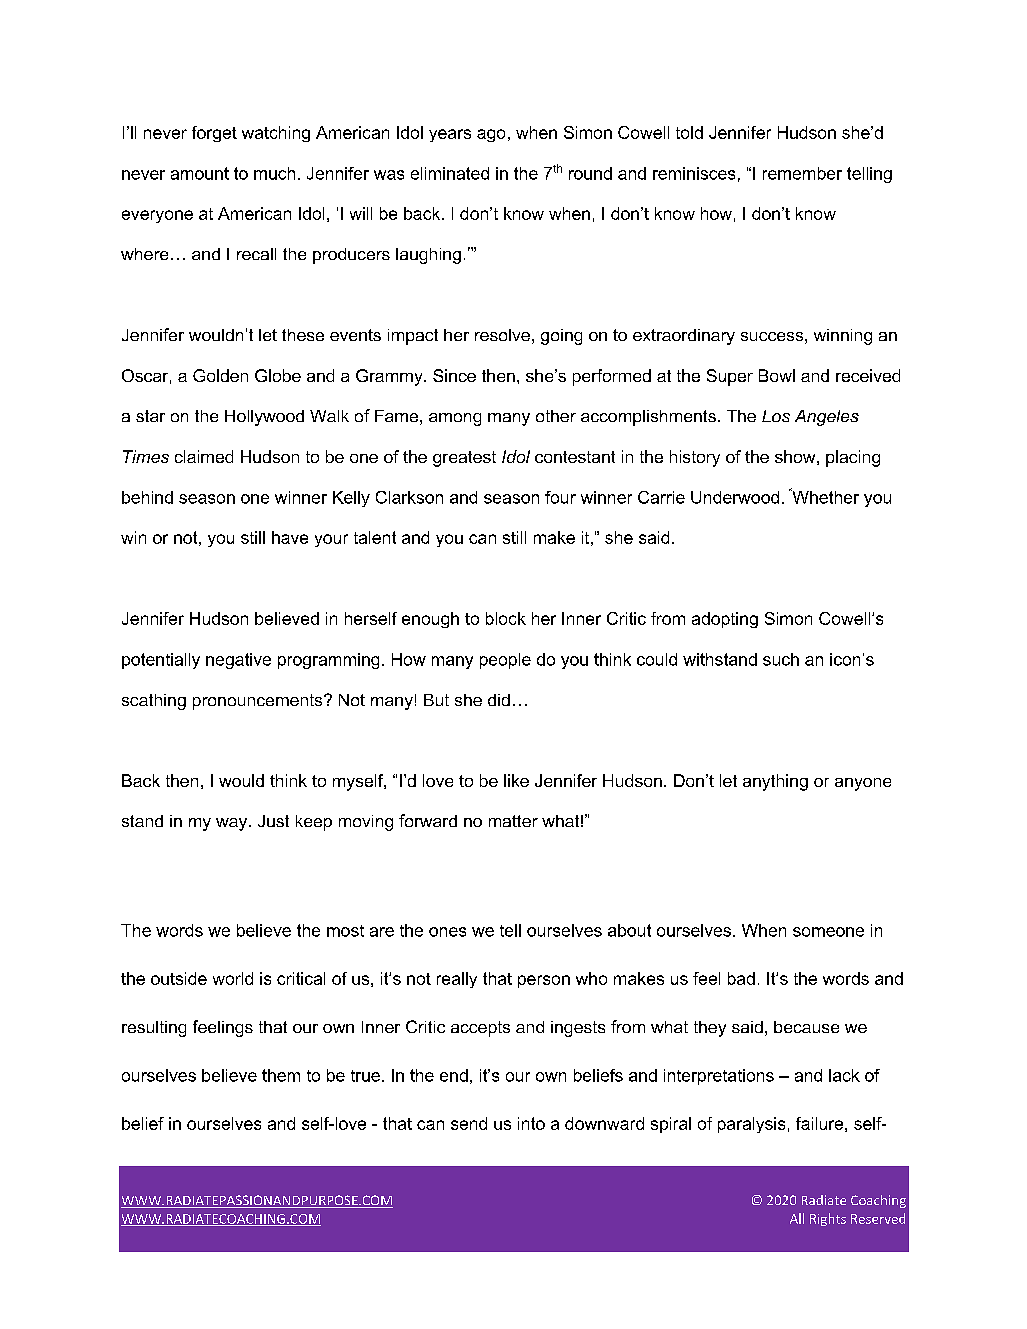  Describe the element at coordinates (781, 659) in the screenshot. I see `such` at that location.
